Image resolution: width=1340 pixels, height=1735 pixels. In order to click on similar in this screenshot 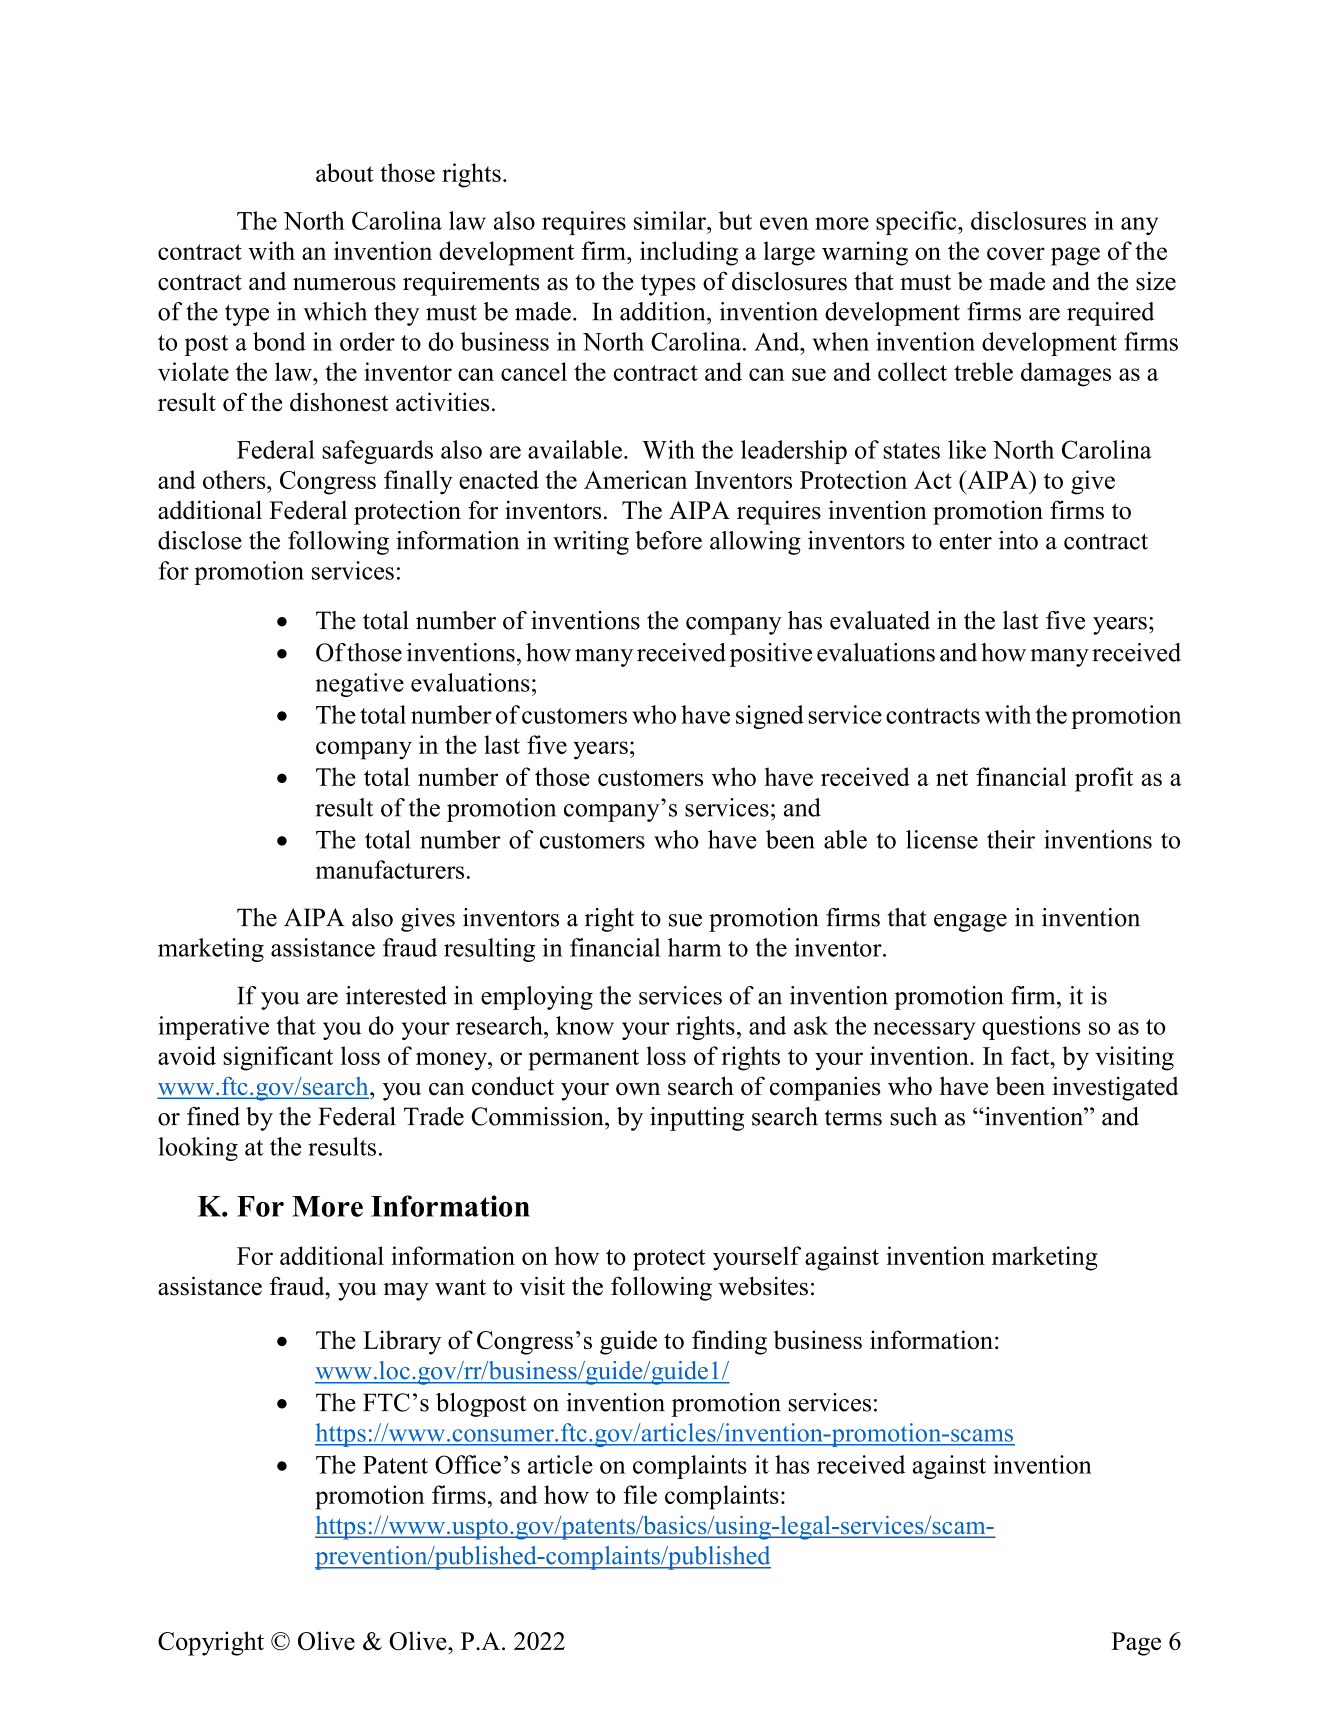, I will do `click(671, 220)`.
